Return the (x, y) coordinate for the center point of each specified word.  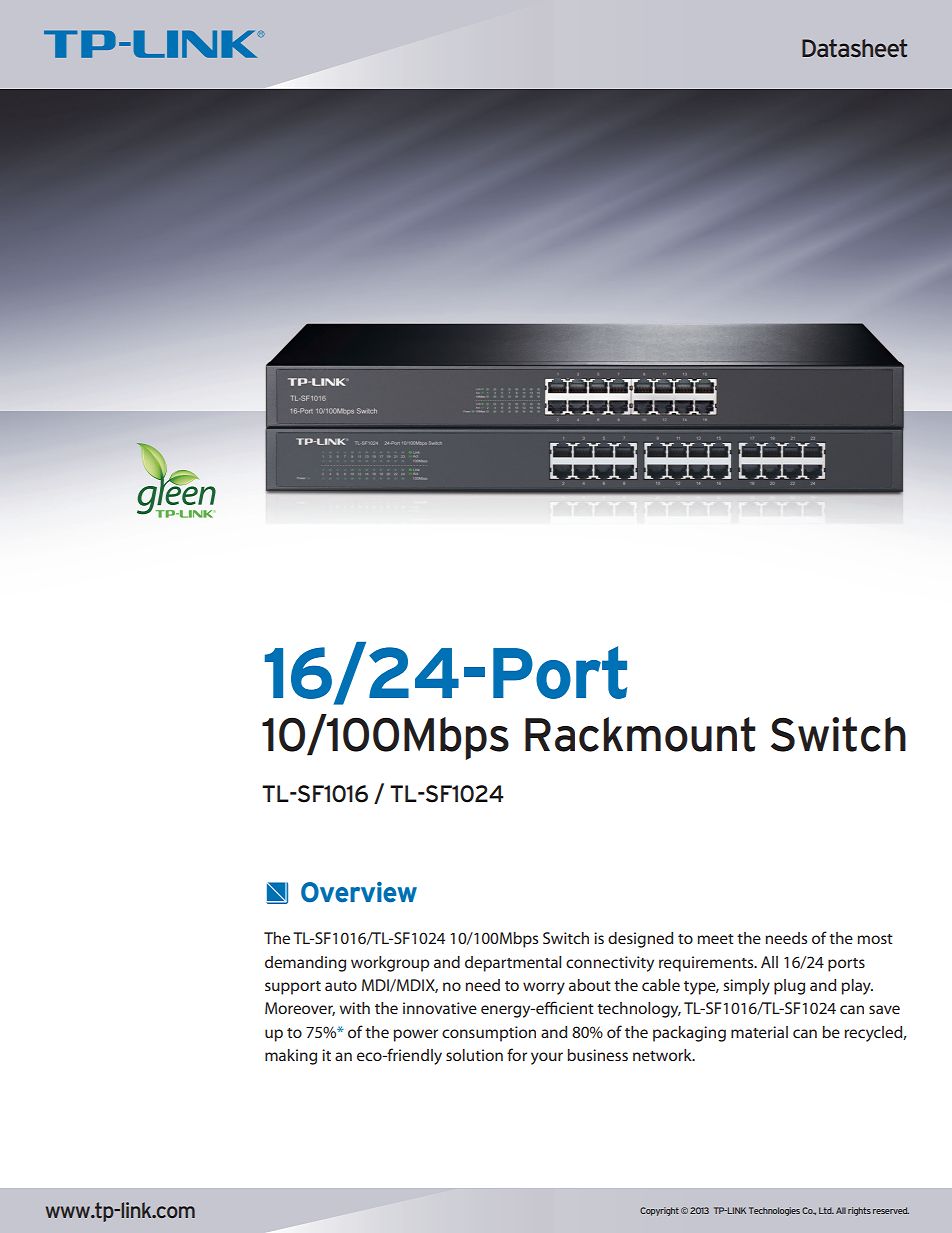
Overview (359, 892)
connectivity (610, 964)
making (291, 1057)
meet (715, 939)
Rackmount (640, 734)
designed (640, 940)
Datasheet (854, 48)
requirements (707, 964)
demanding (305, 964)
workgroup (390, 964)
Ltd (826, 1210)
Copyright (659, 1211)
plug (789, 987)
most (875, 939)
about (590, 985)
